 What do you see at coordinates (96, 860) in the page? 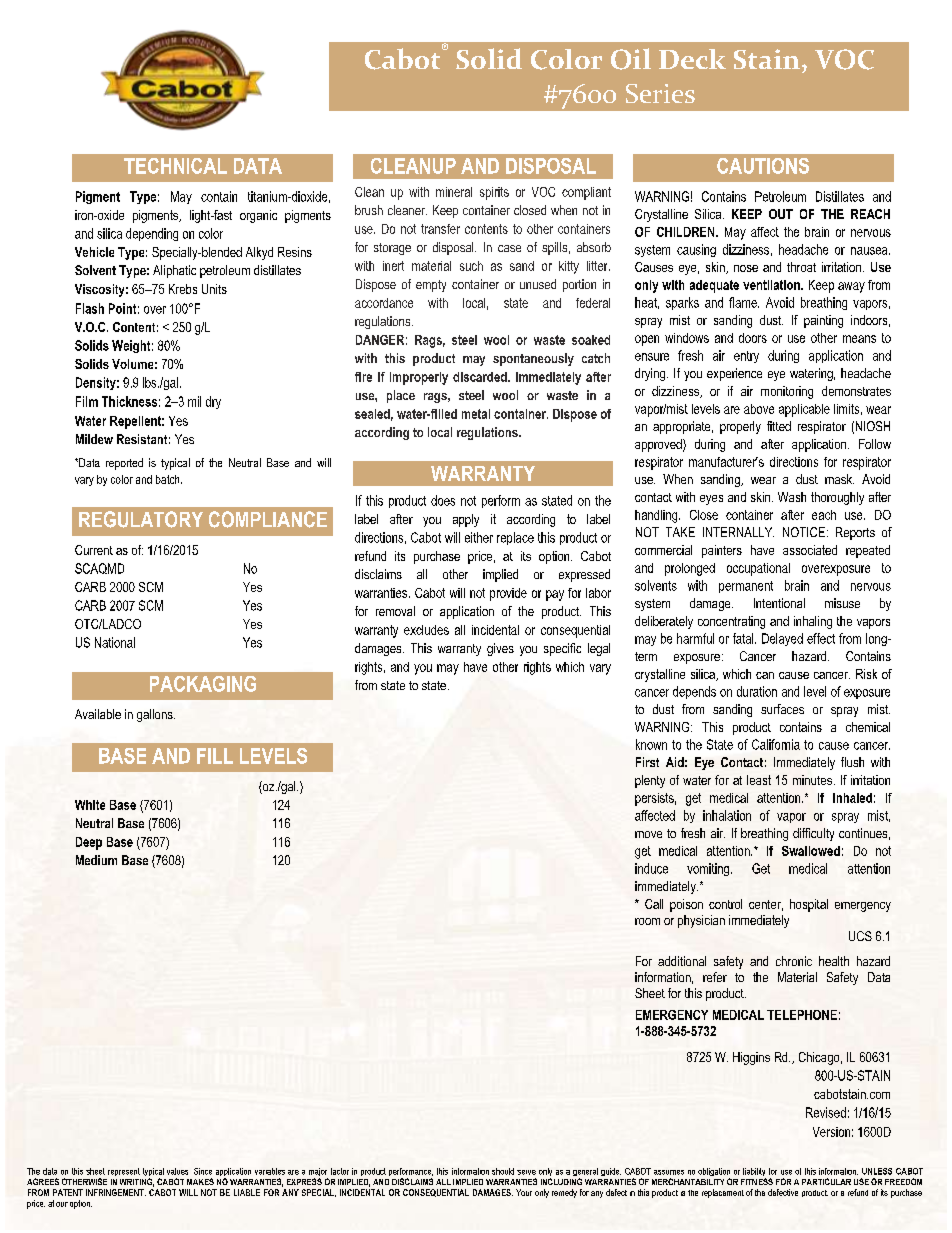
I see `Medium` at bounding box center [96, 860].
